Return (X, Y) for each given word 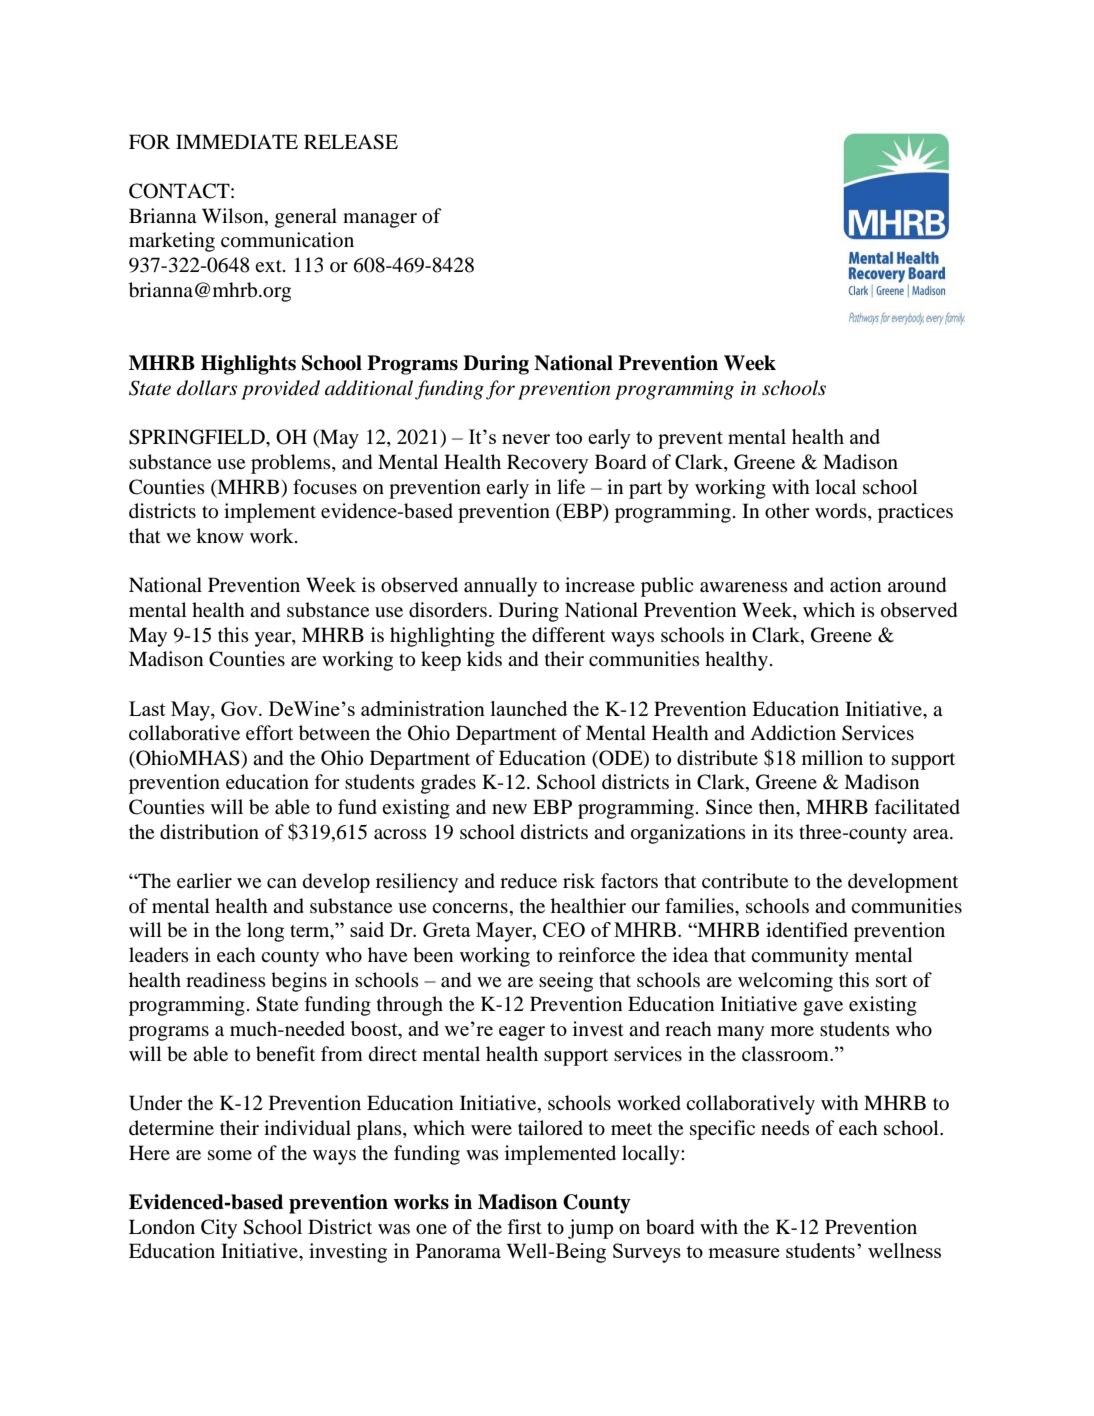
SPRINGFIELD (198, 437)
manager (380, 220)
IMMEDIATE (237, 141)
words (842, 512)
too (568, 437)
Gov (240, 708)
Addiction (793, 733)
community (800, 957)
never (526, 439)
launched (529, 708)
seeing (566, 982)
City (219, 1229)
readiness (226, 980)
